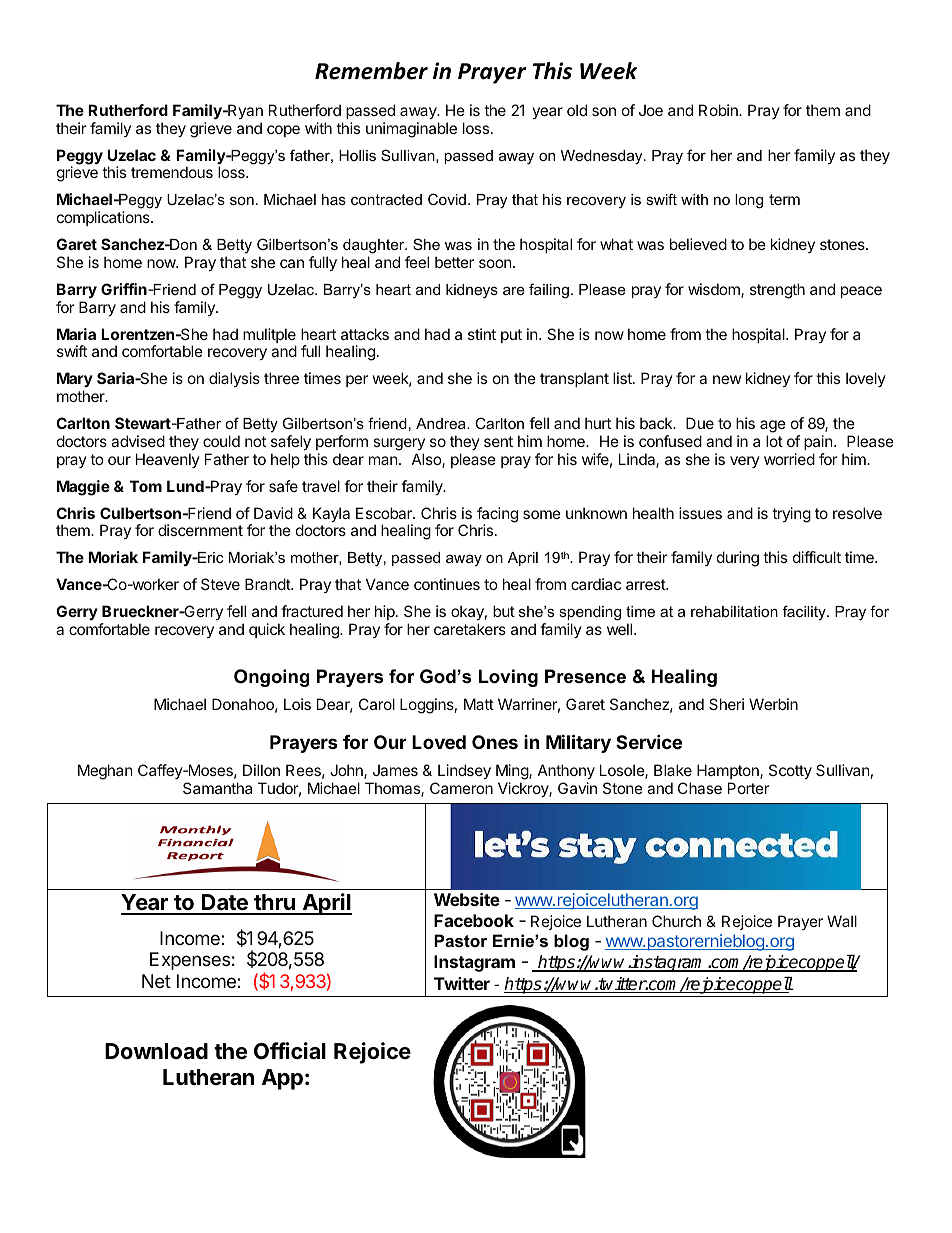  I want to click on Andrea, so click(442, 423).
